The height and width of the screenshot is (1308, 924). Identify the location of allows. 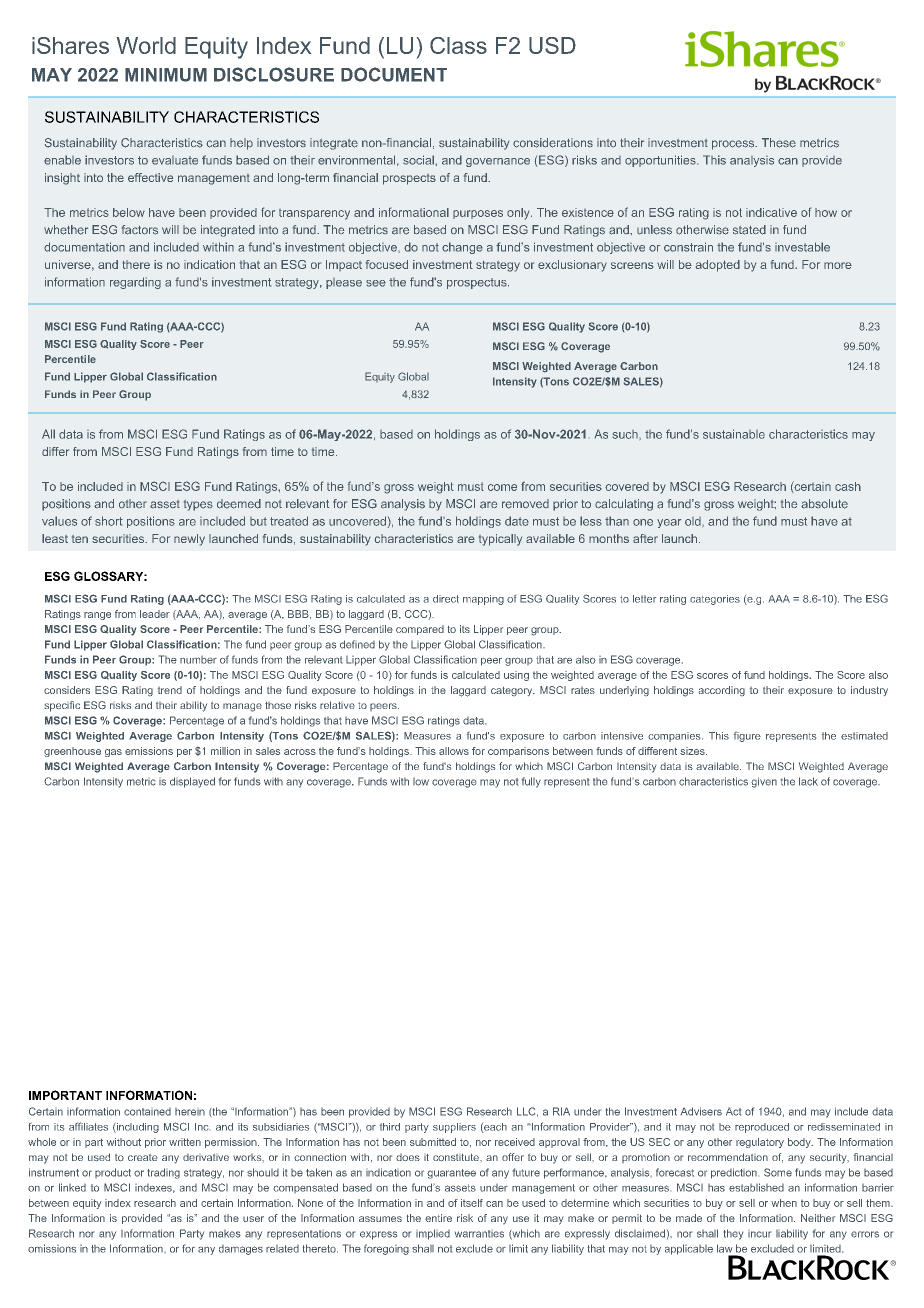
(454, 751).
